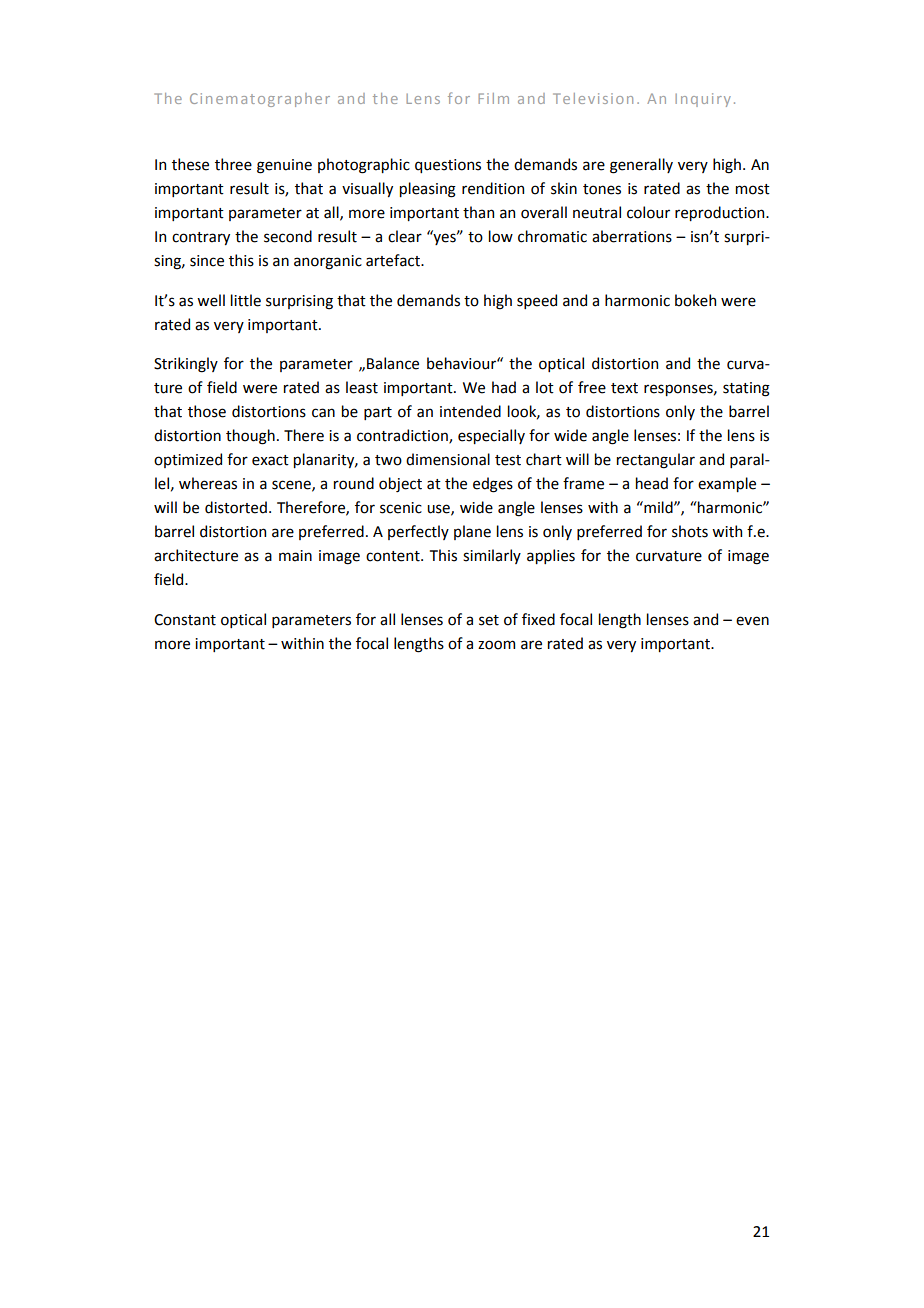  I want to click on Cinematographer, so click(260, 100).
